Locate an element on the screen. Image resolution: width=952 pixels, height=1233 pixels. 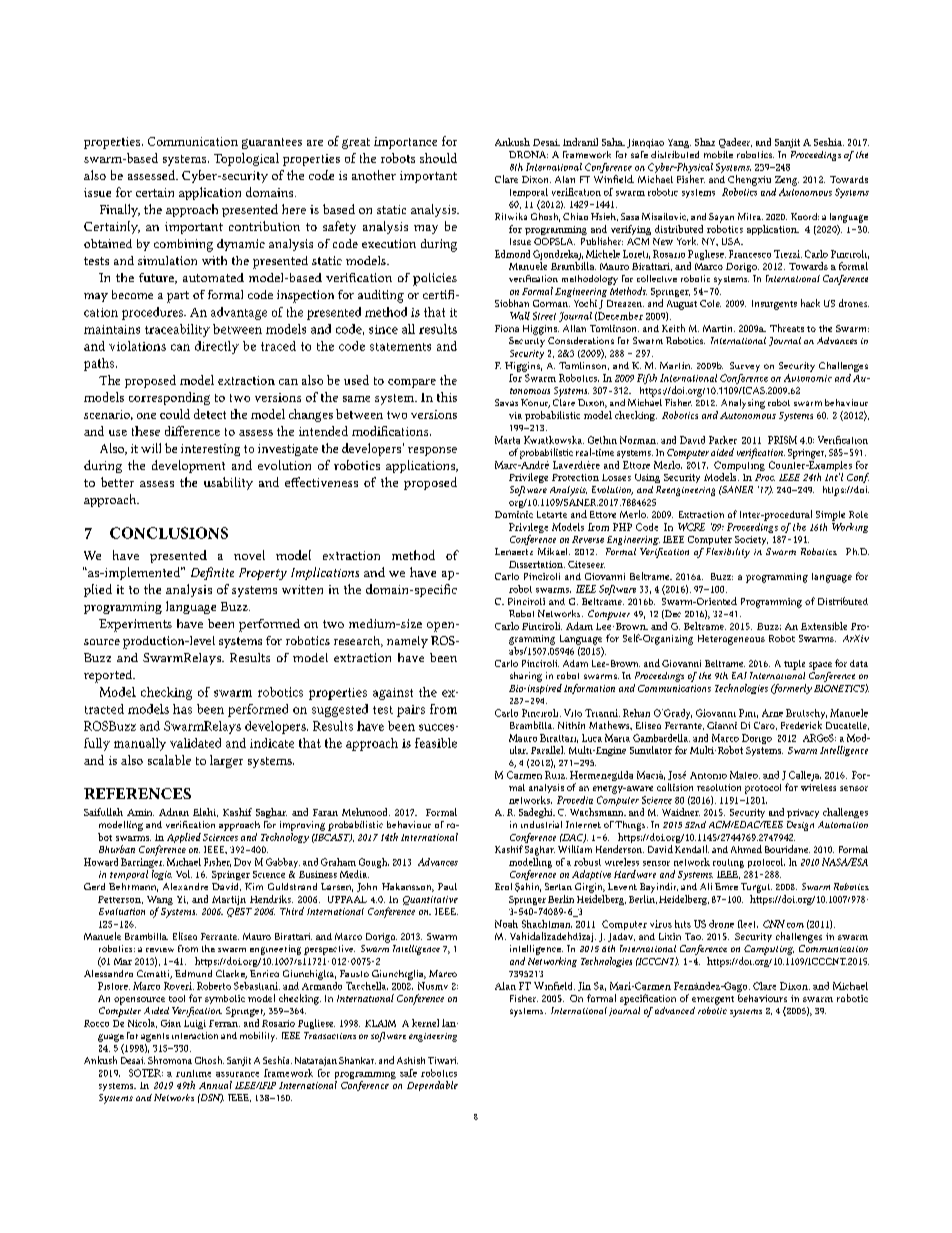
this is located at coordinates (447, 397).
